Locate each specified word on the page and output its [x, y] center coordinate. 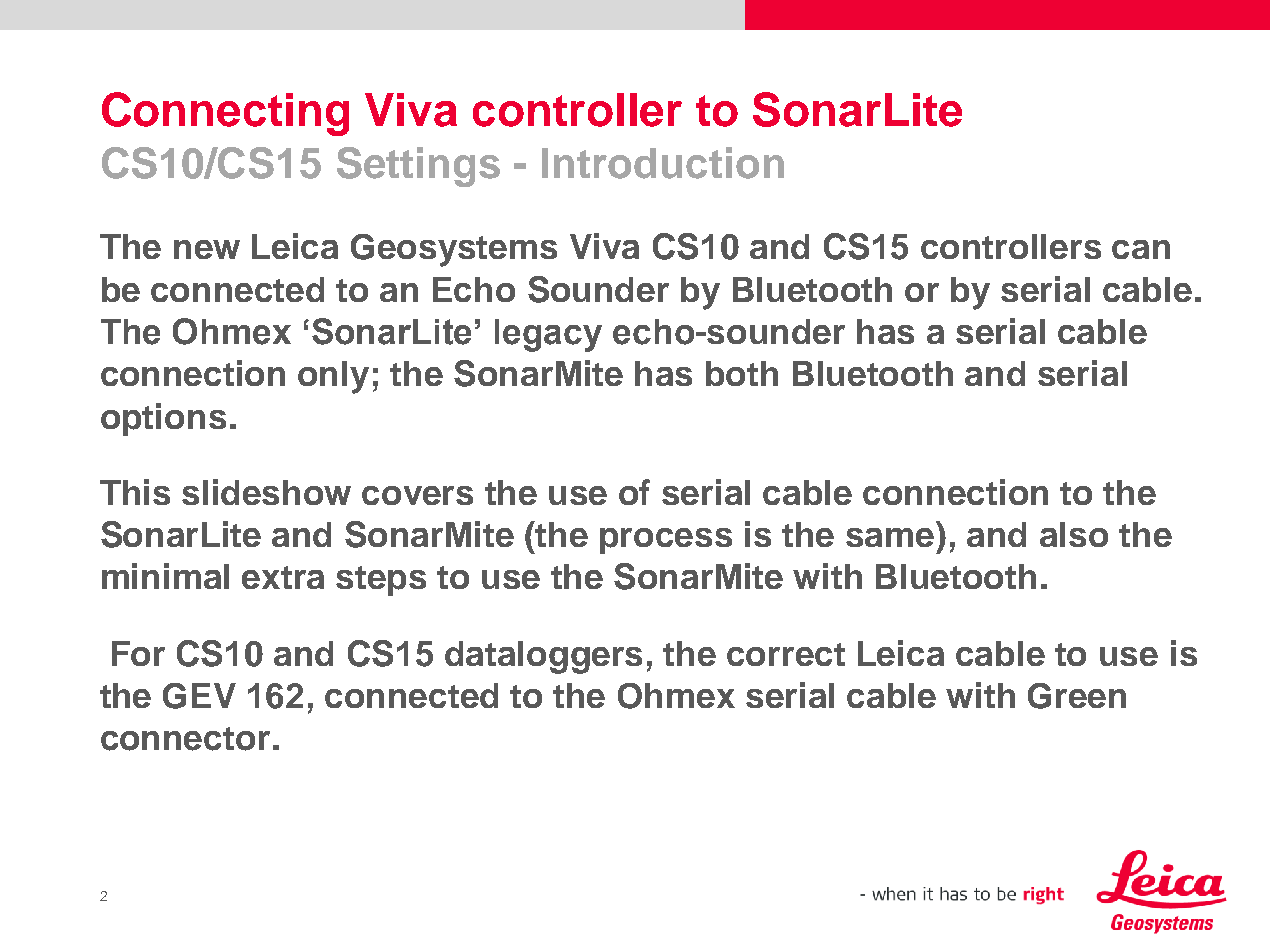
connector [185, 739]
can [1141, 249]
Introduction [663, 163]
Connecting [225, 114]
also [1074, 534]
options [163, 419]
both [742, 373]
